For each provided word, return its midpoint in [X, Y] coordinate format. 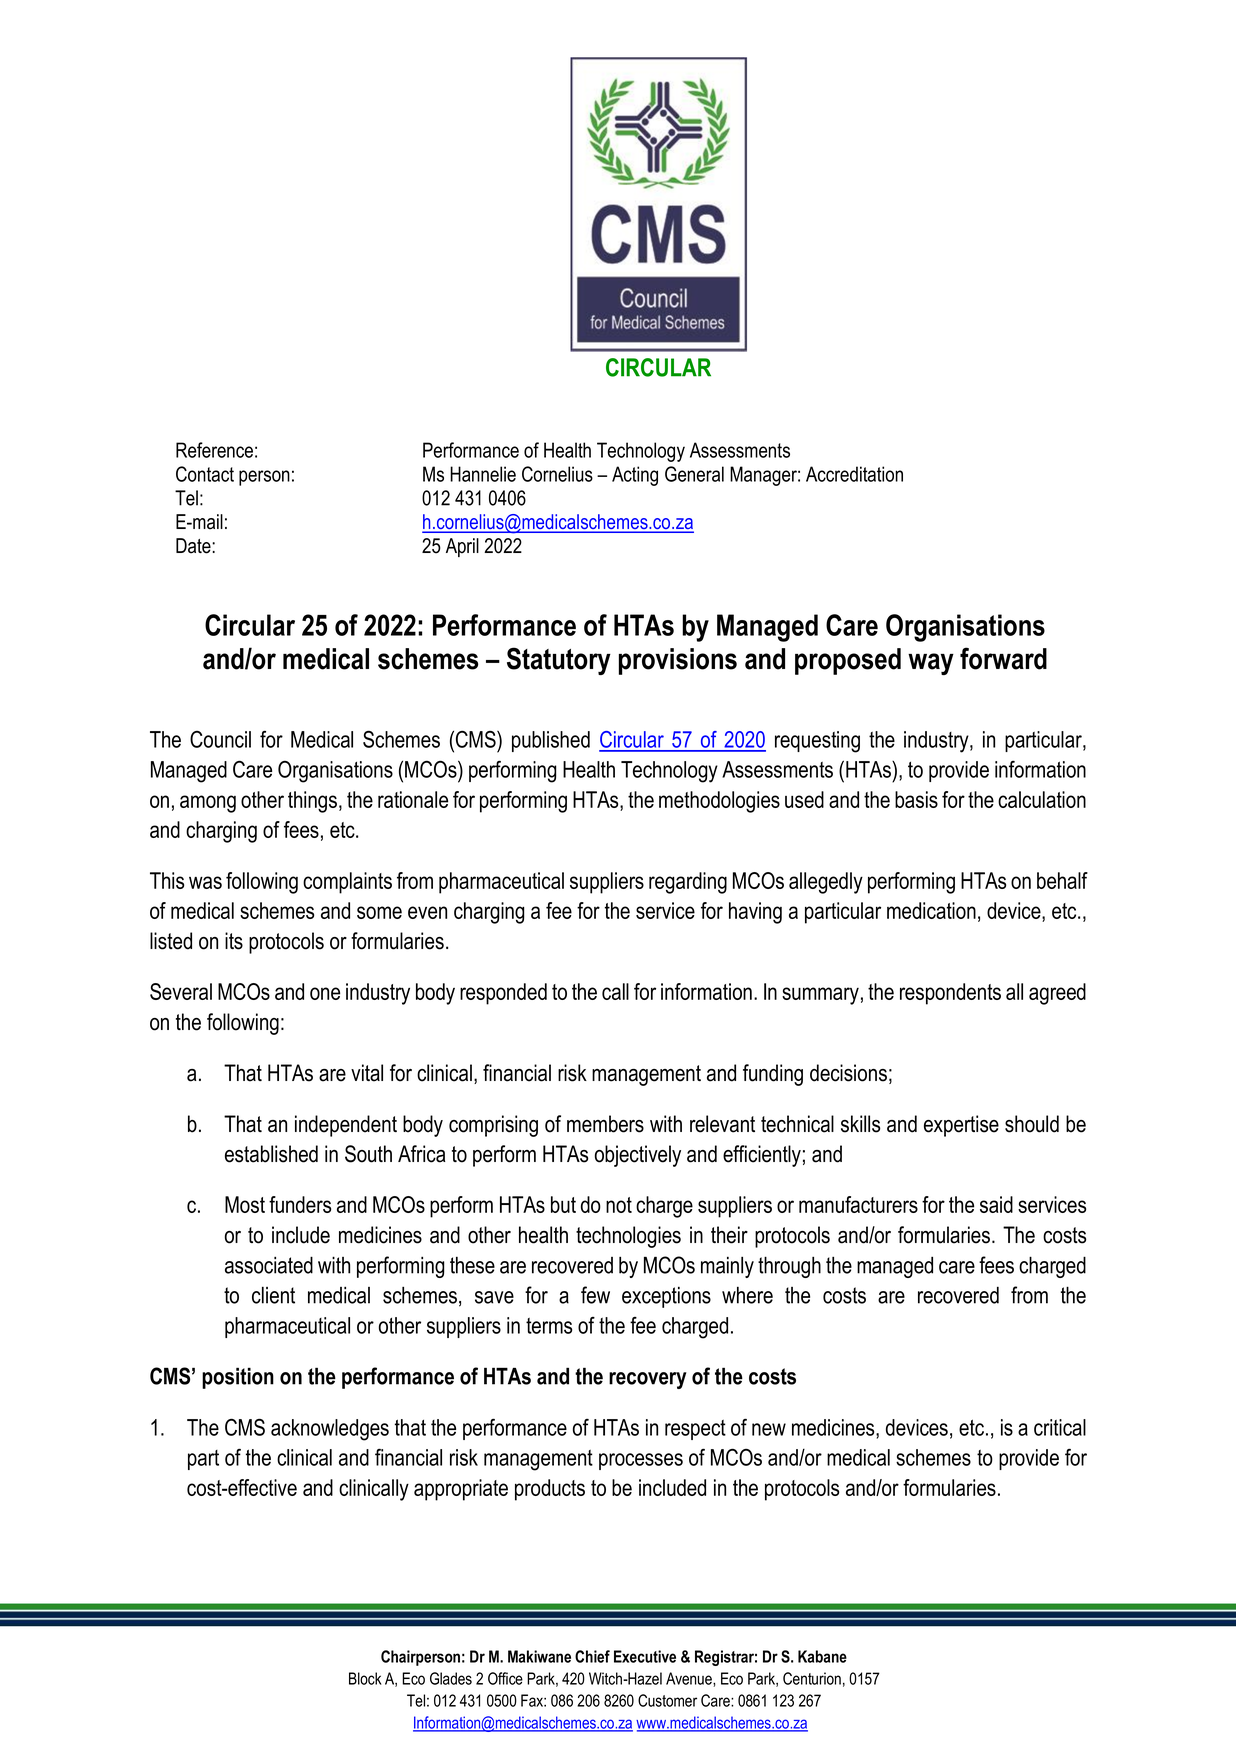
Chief [592, 1656]
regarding [688, 883]
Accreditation [854, 474]
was [205, 882]
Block [365, 1678]
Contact [205, 474]
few [595, 1295]
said [996, 1204]
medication [931, 910]
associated [269, 1265]
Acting [635, 476]
